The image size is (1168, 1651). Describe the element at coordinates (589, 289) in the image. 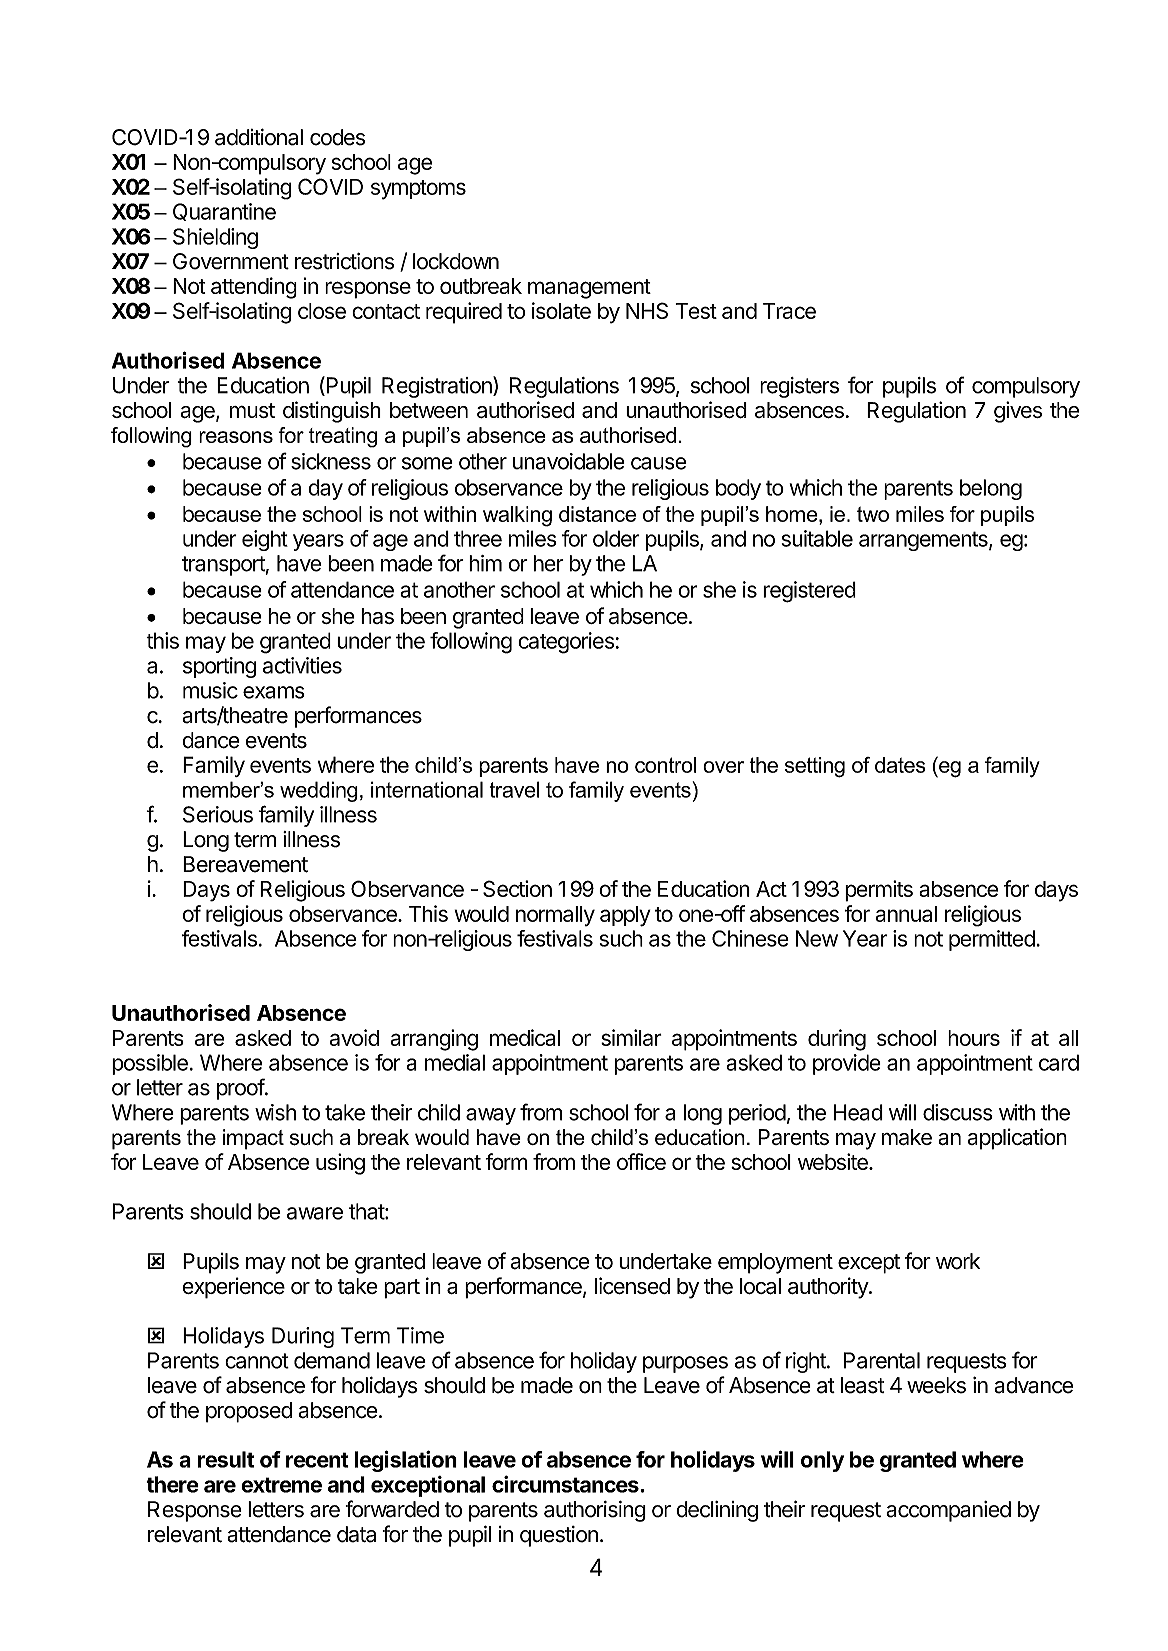

I see `management` at that location.
